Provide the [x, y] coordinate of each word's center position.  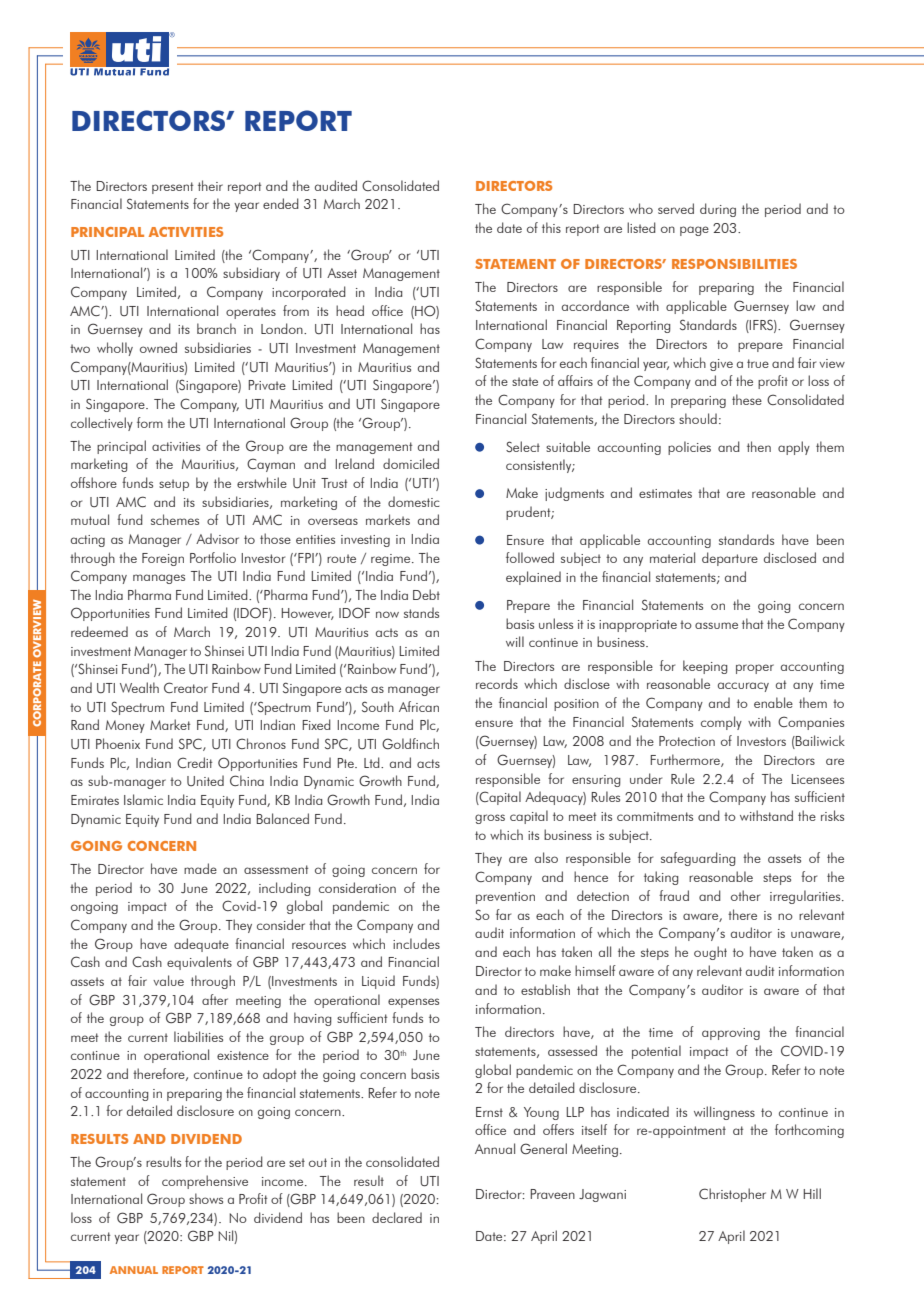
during [718, 210]
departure [730, 559]
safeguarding [698, 859]
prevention [505, 898]
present [172, 188]
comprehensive [205, 1182]
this [551, 227]
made [200, 868]
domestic [414, 501]
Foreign [163, 559]
